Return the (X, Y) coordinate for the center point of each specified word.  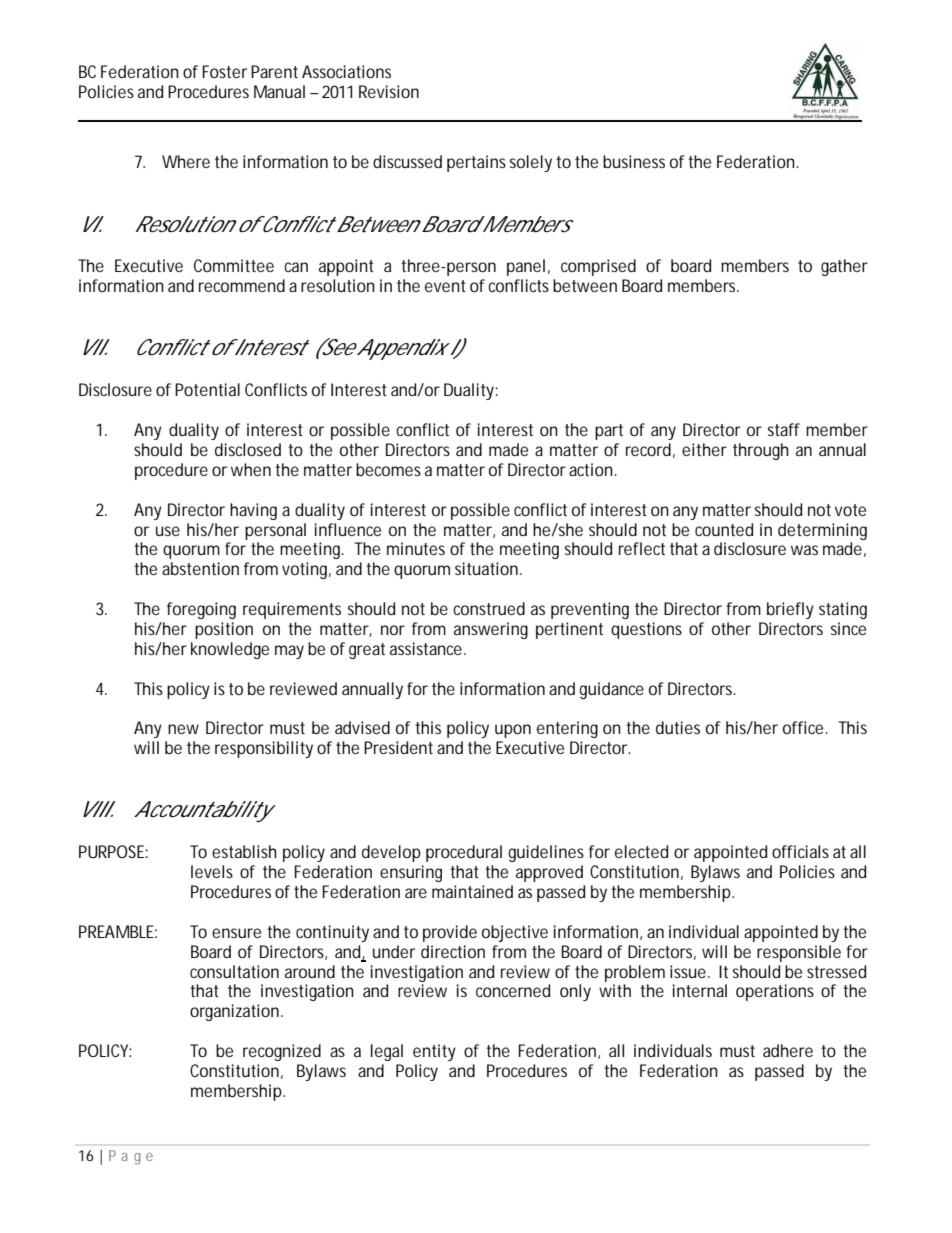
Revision (389, 91)
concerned (513, 990)
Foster (225, 71)
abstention (200, 568)
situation (486, 568)
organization (234, 1012)
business (634, 161)
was (804, 550)
